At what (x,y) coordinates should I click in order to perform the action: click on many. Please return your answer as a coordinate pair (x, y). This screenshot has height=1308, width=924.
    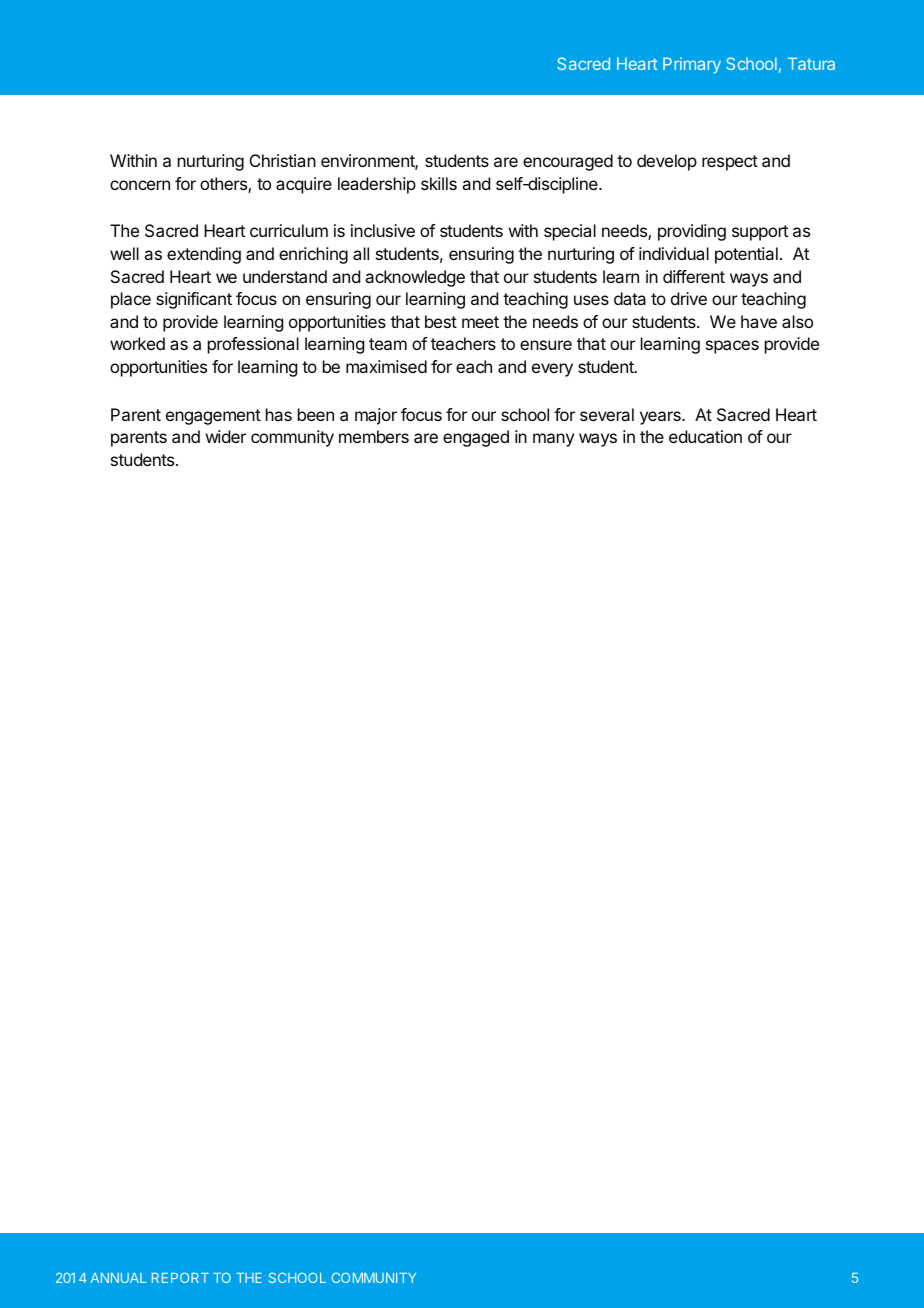
    Looking at the image, I should click on (553, 440).
